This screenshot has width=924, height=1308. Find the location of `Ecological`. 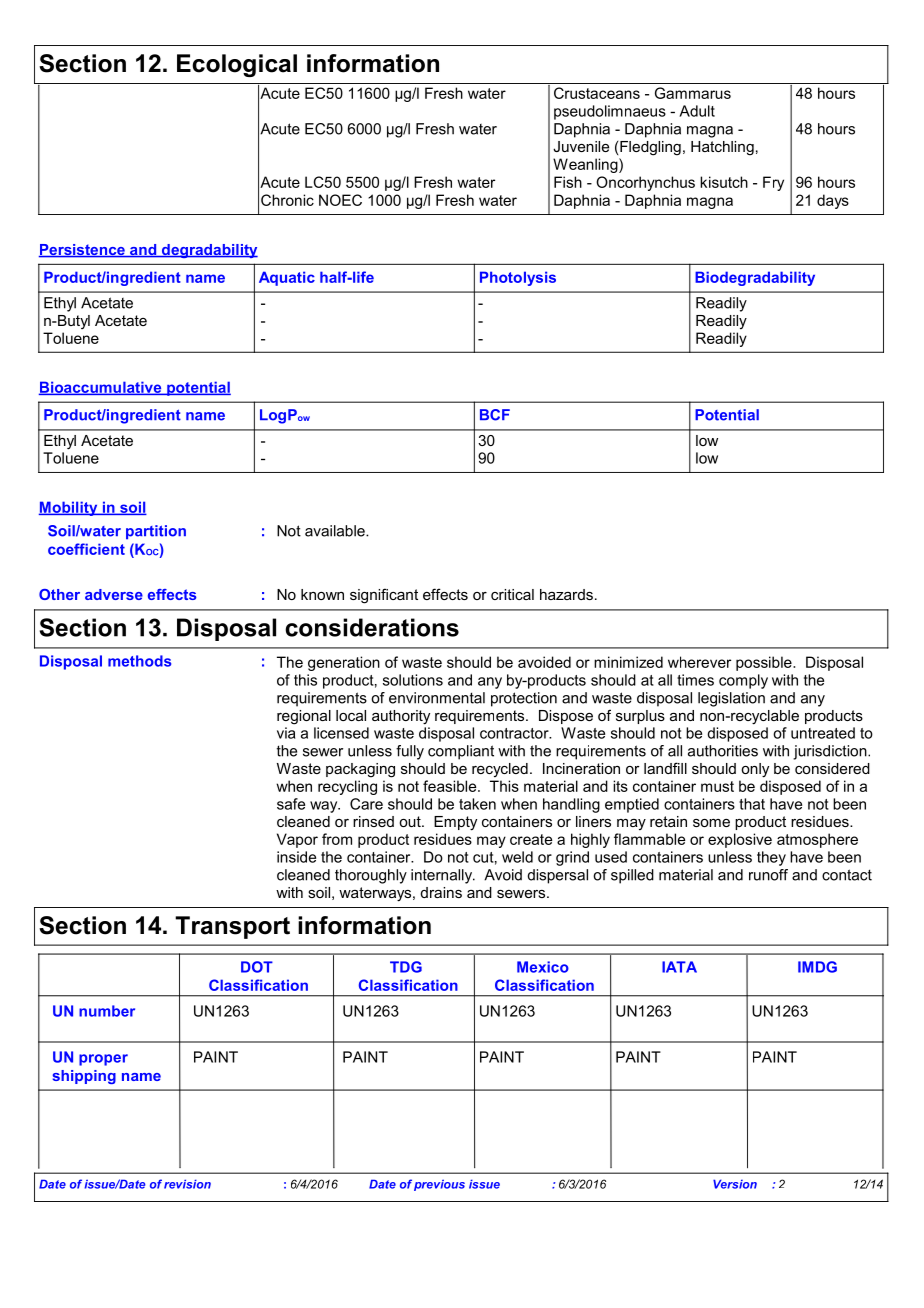

Ecological is located at coordinates (237, 65).
